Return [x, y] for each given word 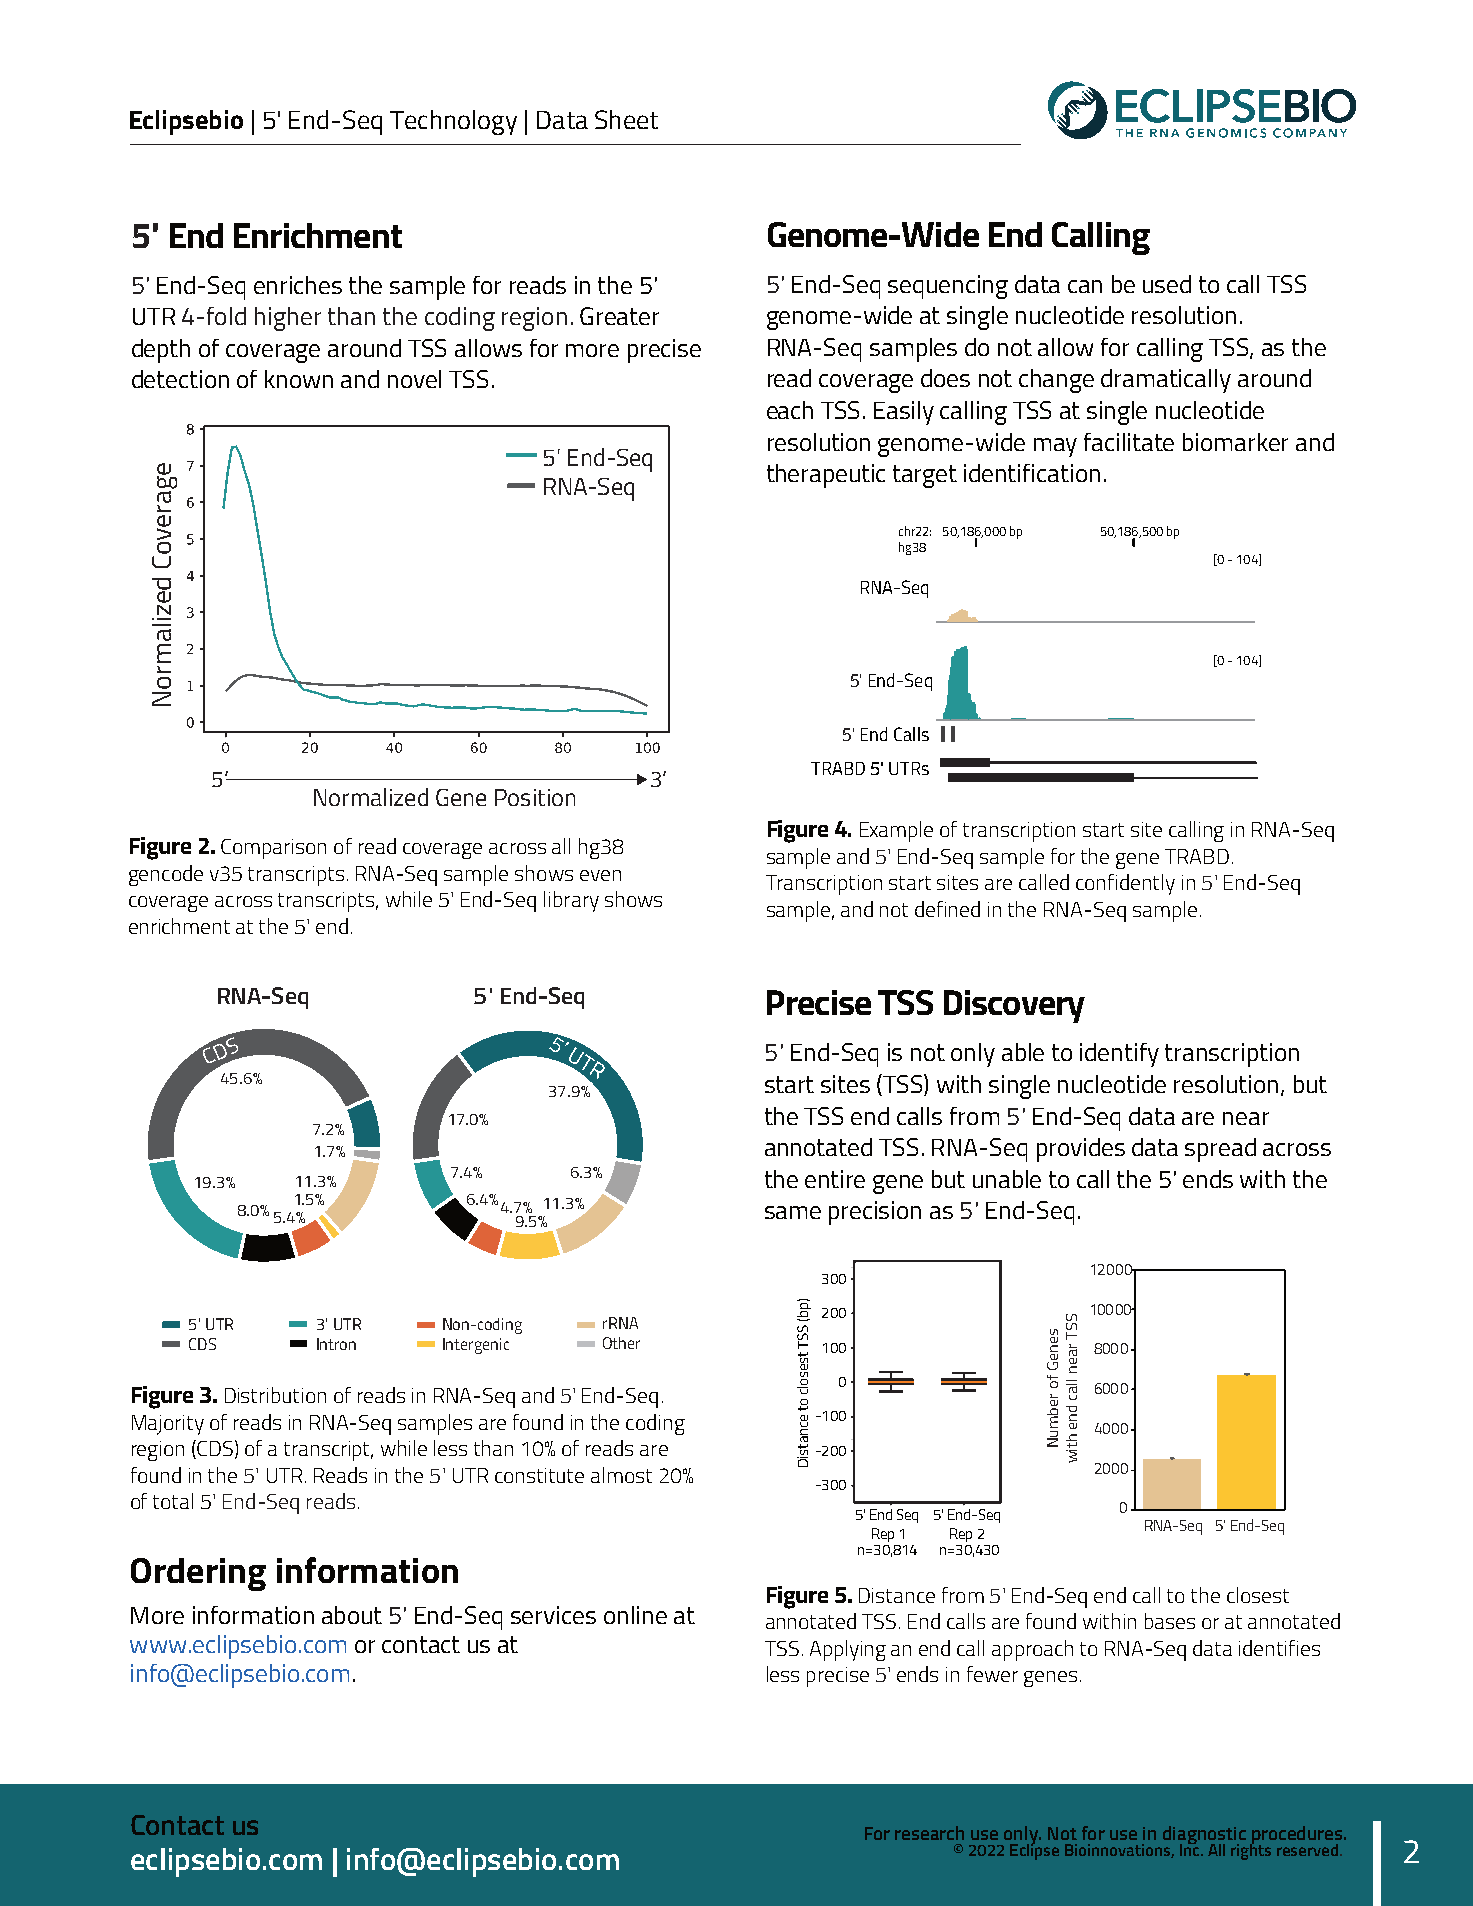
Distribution [275, 1395]
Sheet [626, 119]
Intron [336, 1344]
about [352, 1615]
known [299, 379]
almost [621, 1475]
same [793, 1212]
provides [1081, 1150]
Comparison [273, 849]
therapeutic [826, 476]
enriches [298, 285]
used [1167, 284]
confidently [1125, 884]
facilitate [1129, 442]
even [600, 875]
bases [1170, 1621]
